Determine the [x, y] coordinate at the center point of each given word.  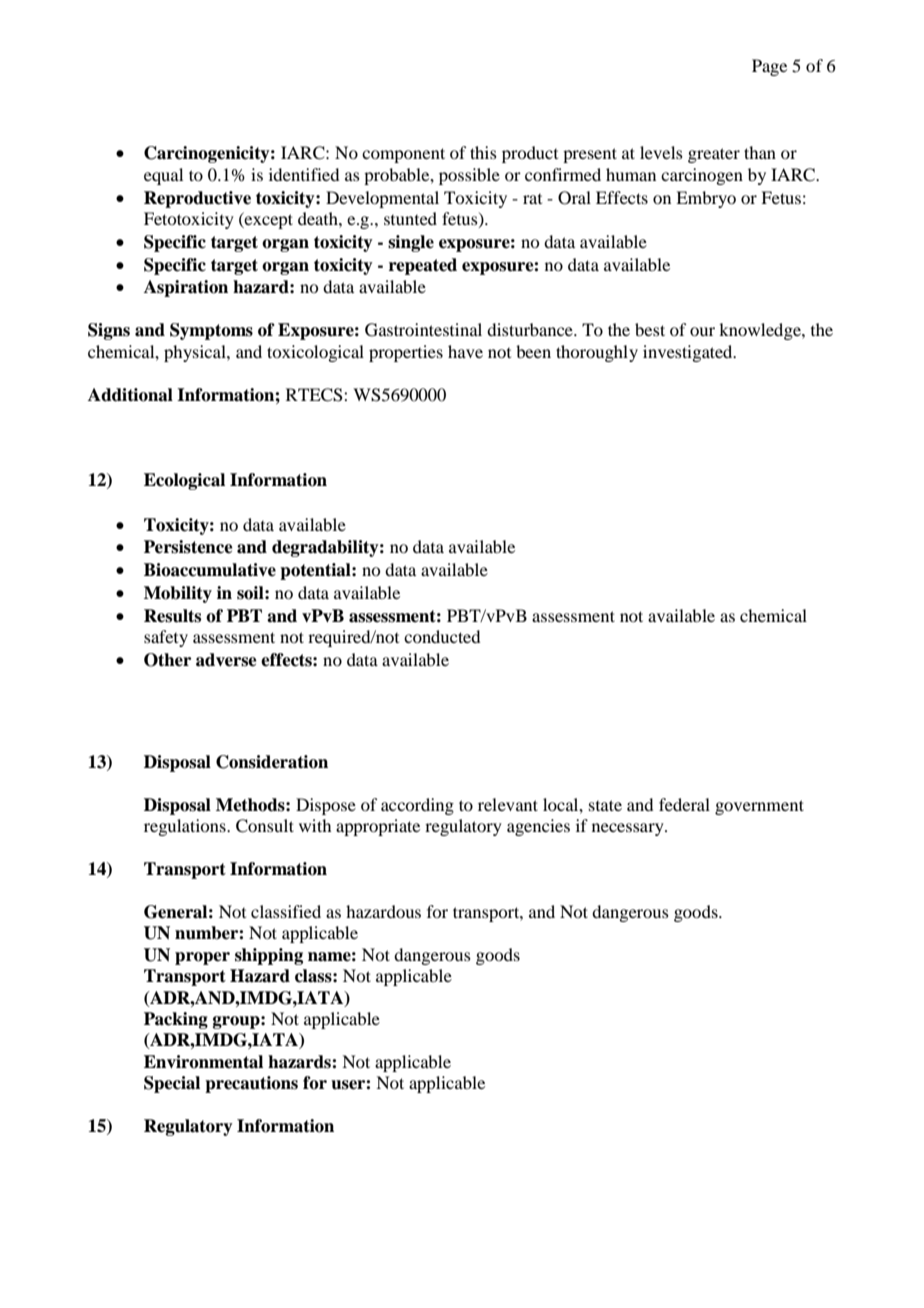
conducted [442, 636]
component [403, 155]
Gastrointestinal [423, 330]
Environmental [203, 1062]
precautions [251, 1084]
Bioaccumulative [210, 570]
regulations [186, 827]
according [417, 806]
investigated [689, 353]
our [702, 331]
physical [196, 353]
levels [661, 152]
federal [684, 804]
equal [163, 176]
